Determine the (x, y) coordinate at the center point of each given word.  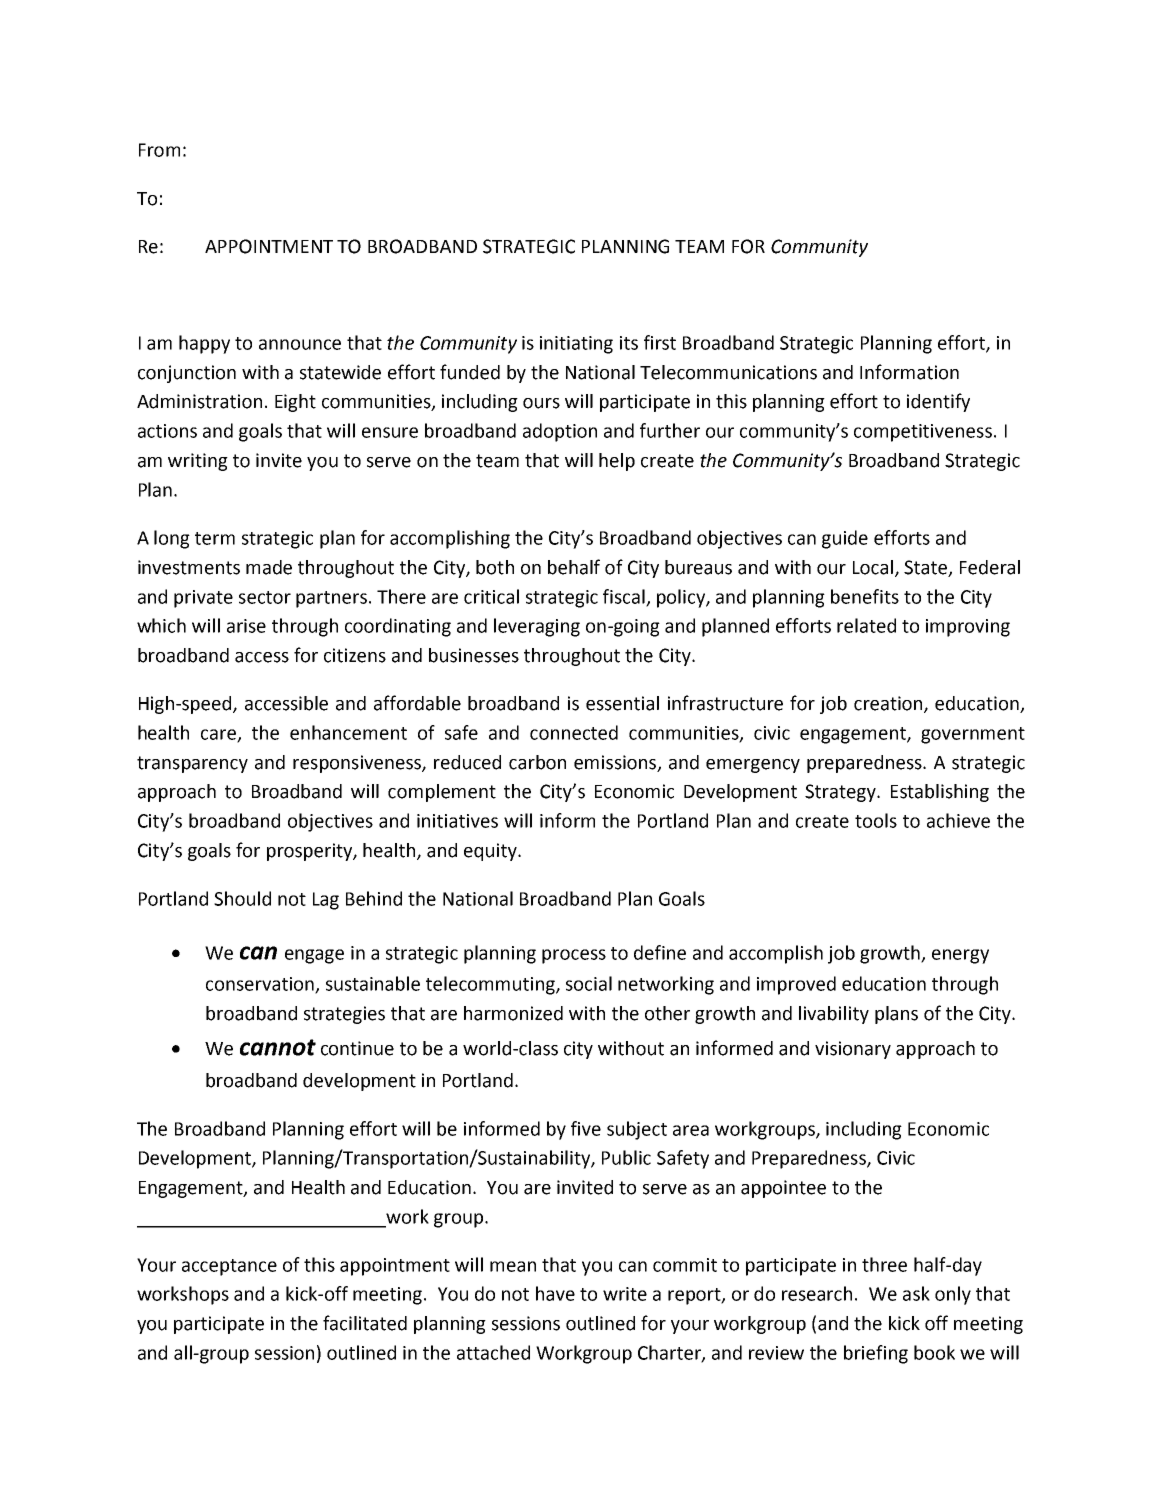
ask (916, 1293)
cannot (278, 1047)
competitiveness (923, 433)
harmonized (513, 1013)
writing (198, 462)
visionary (853, 1050)
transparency (192, 764)
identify (938, 402)
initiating (576, 345)
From (159, 150)
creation (889, 704)
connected (574, 732)
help (617, 462)
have (555, 1293)
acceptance (229, 1267)
